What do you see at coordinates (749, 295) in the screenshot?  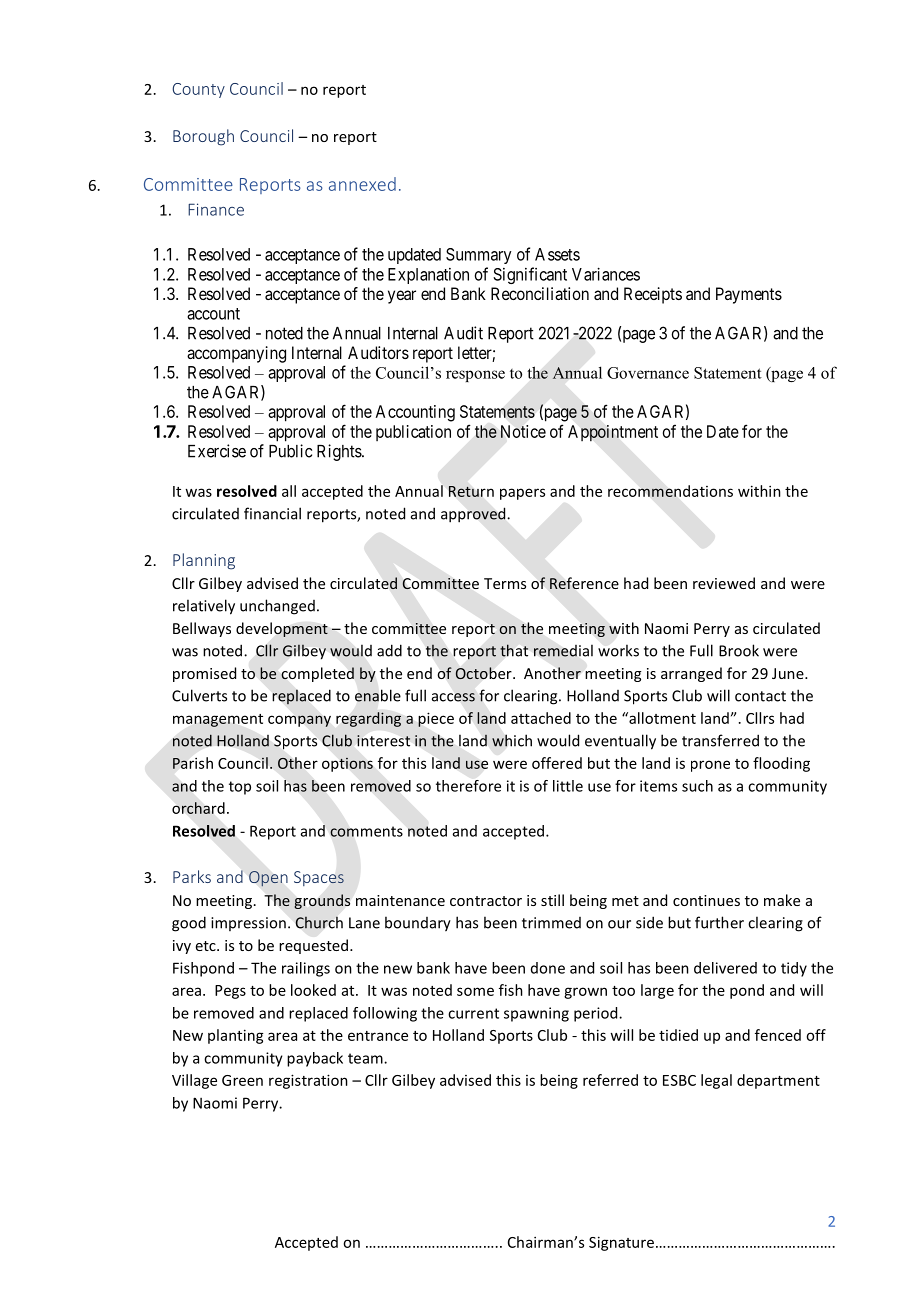 I see `Payments` at bounding box center [749, 295].
